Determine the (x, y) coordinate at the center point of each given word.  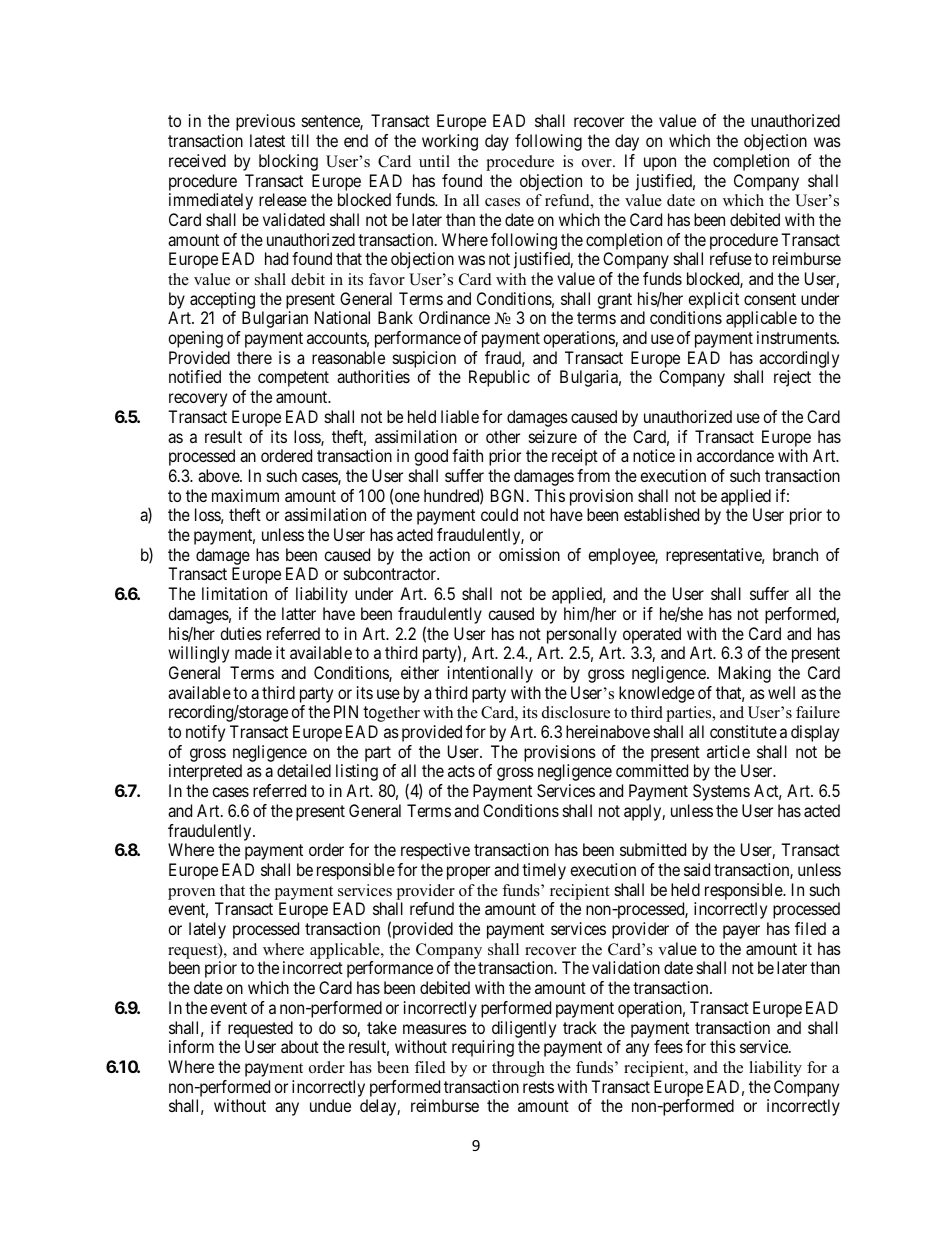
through (518, 1069)
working (450, 142)
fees (668, 1046)
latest (267, 140)
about (300, 1046)
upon (660, 164)
